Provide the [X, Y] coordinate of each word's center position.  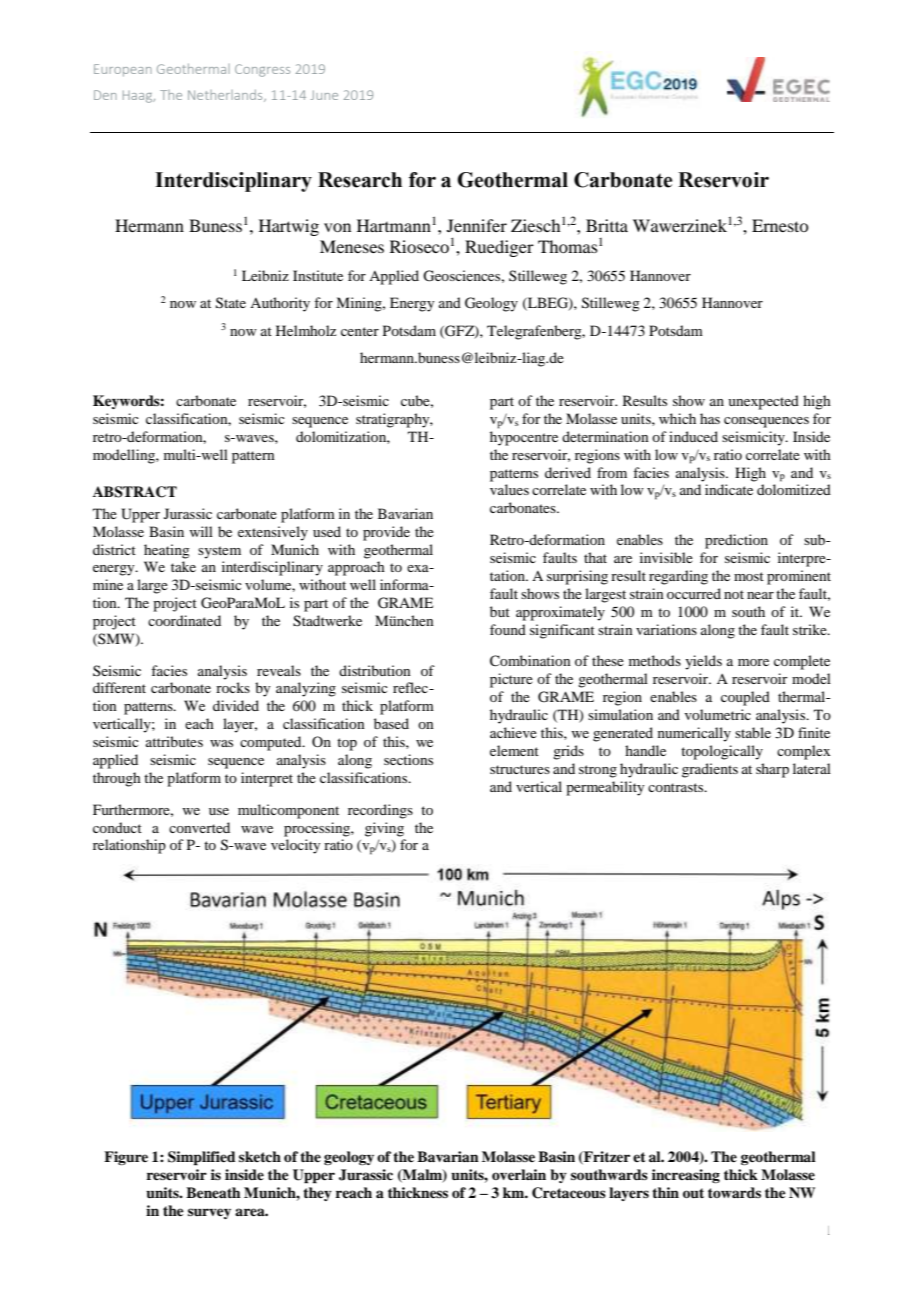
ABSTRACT [135, 492]
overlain [519, 1174]
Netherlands [226, 96]
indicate [729, 489]
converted [199, 827]
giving [384, 829]
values [509, 489]
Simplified [202, 1158]
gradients [710, 770]
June [324, 95]
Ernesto [780, 225]
